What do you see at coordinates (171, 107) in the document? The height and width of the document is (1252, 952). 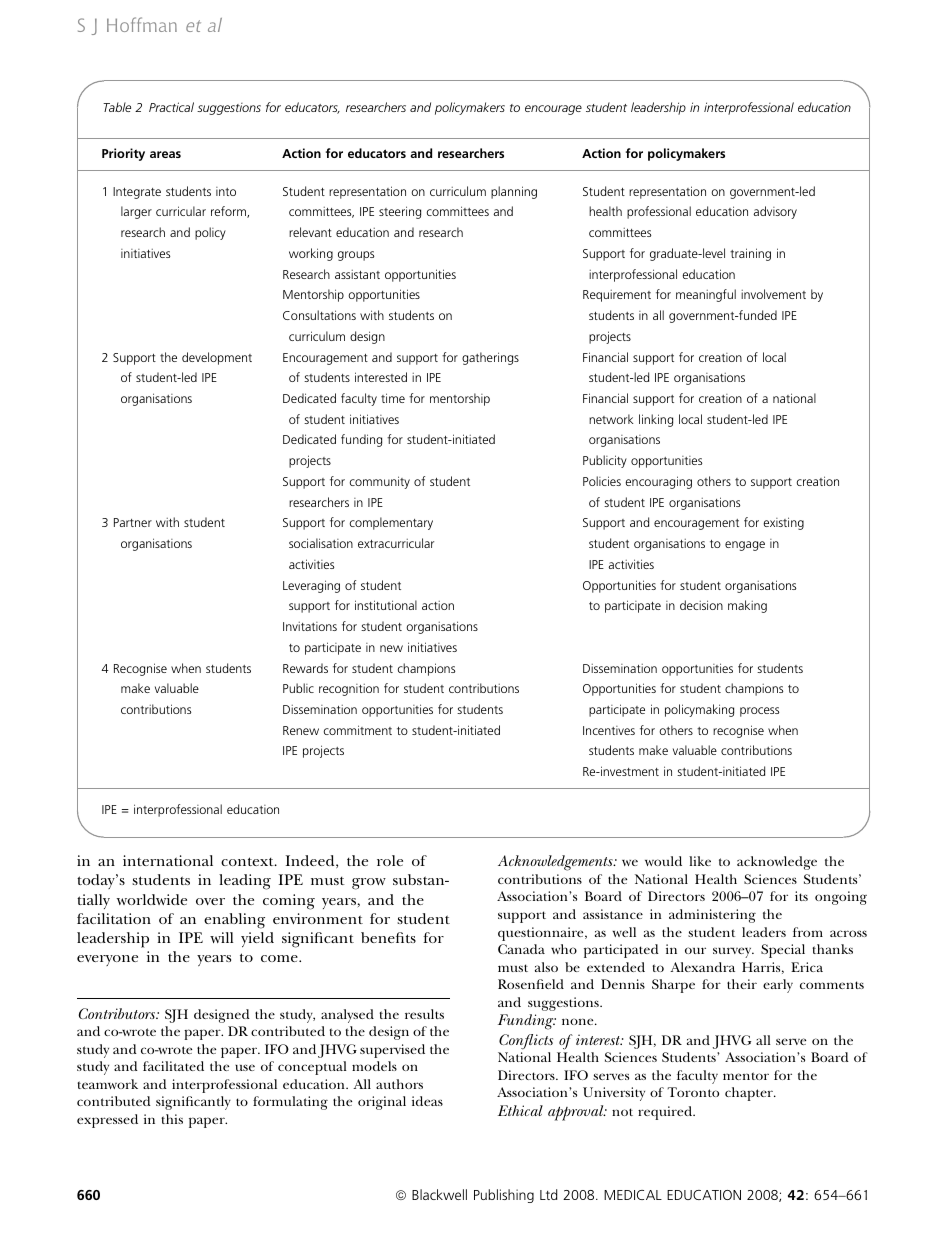 I see `Practical` at bounding box center [171, 107].
